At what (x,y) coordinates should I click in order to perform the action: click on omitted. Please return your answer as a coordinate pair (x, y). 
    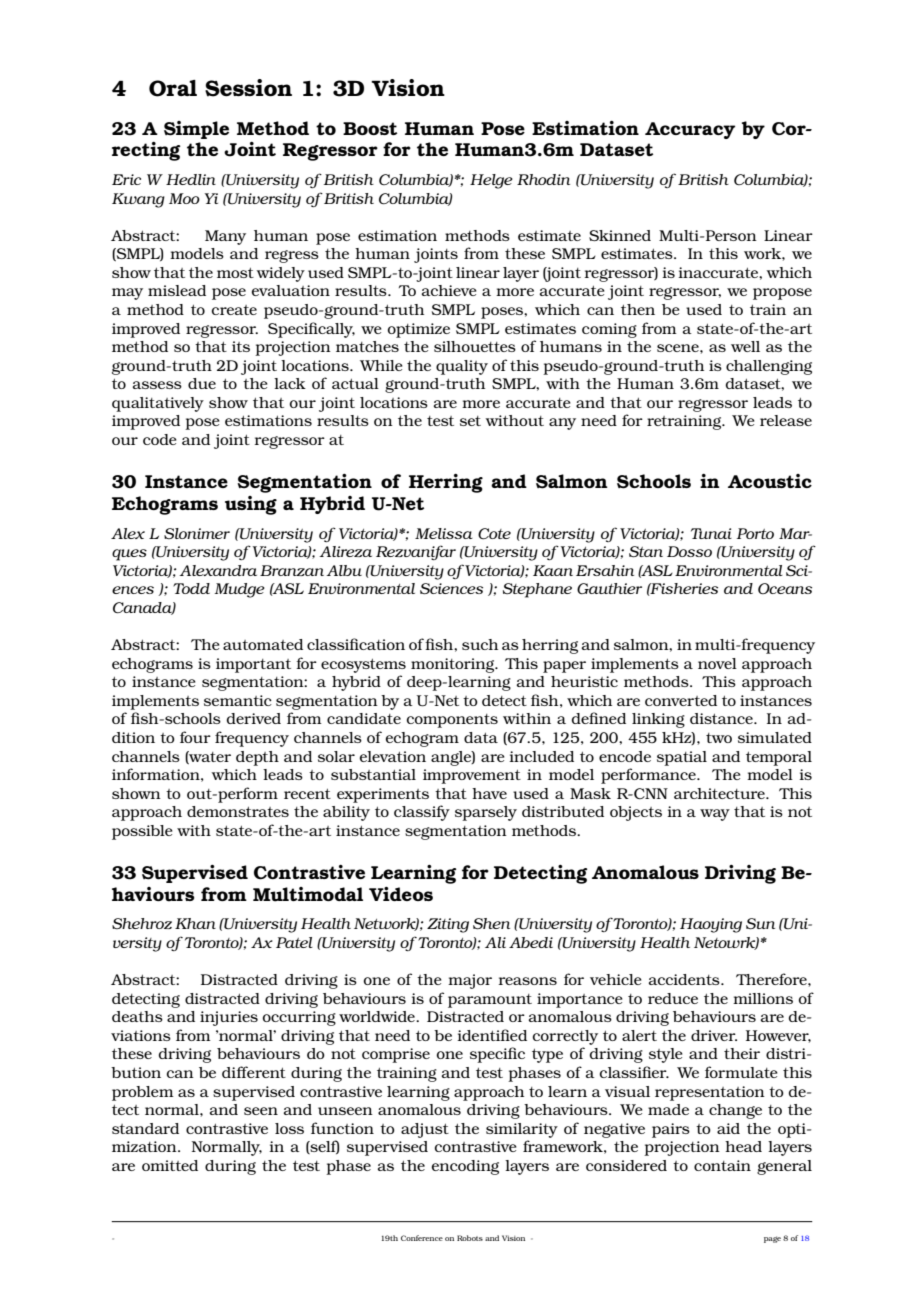
    Looking at the image, I should click on (170, 1165).
